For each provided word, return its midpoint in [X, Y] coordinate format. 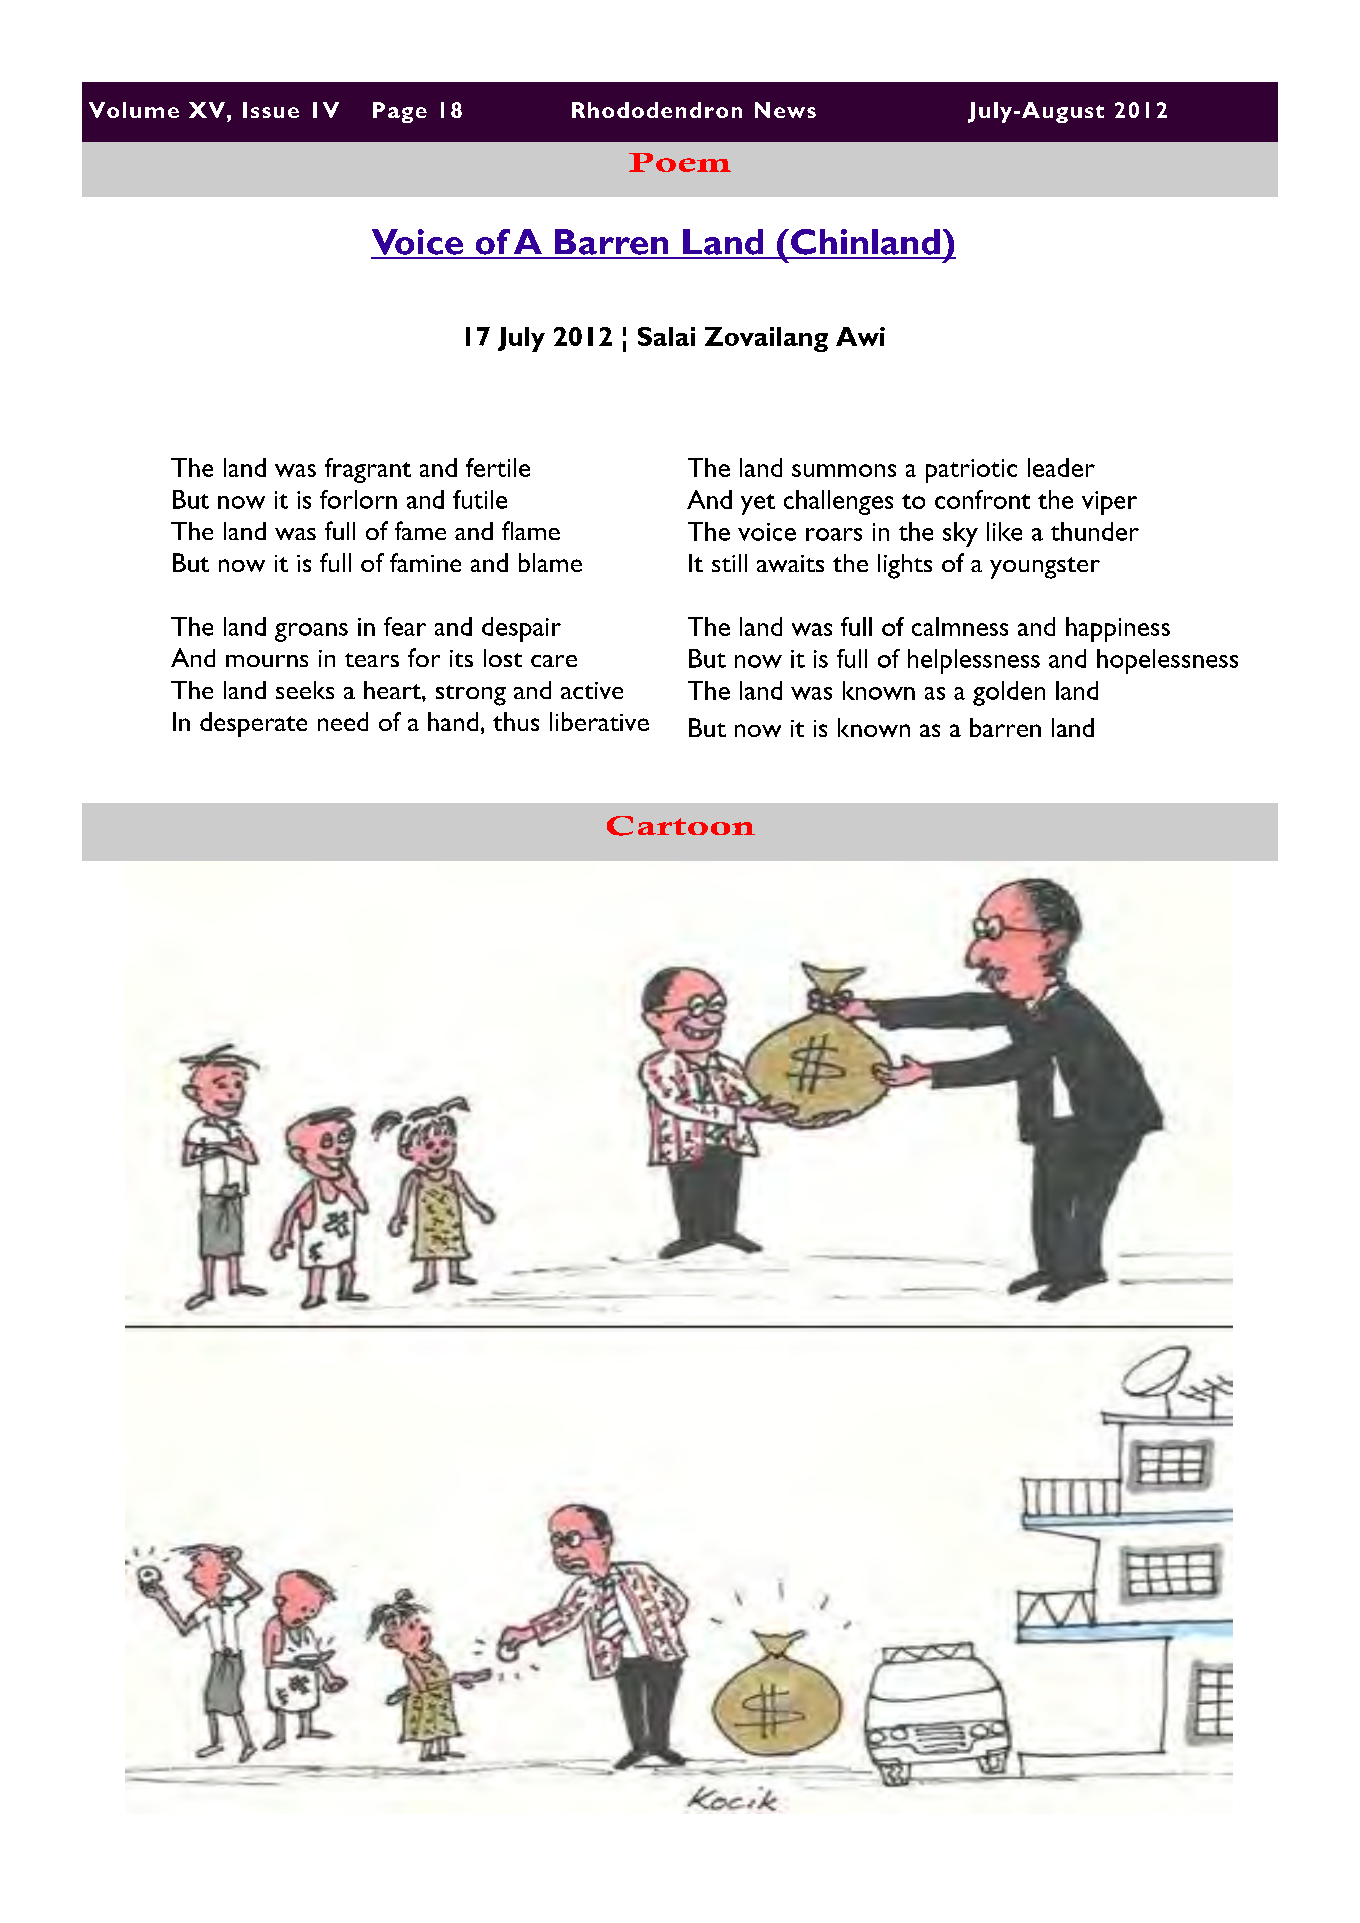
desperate [253, 724]
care [554, 661]
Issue [271, 110]
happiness [1118, 629]
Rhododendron [657, 110]
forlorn [358, 499]
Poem [680, 162]
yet [758, 504]
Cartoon [681, 826]
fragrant [368, 470]
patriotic [971, 471]
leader [1061, 467]
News [785, 110]
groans [311, 632]
